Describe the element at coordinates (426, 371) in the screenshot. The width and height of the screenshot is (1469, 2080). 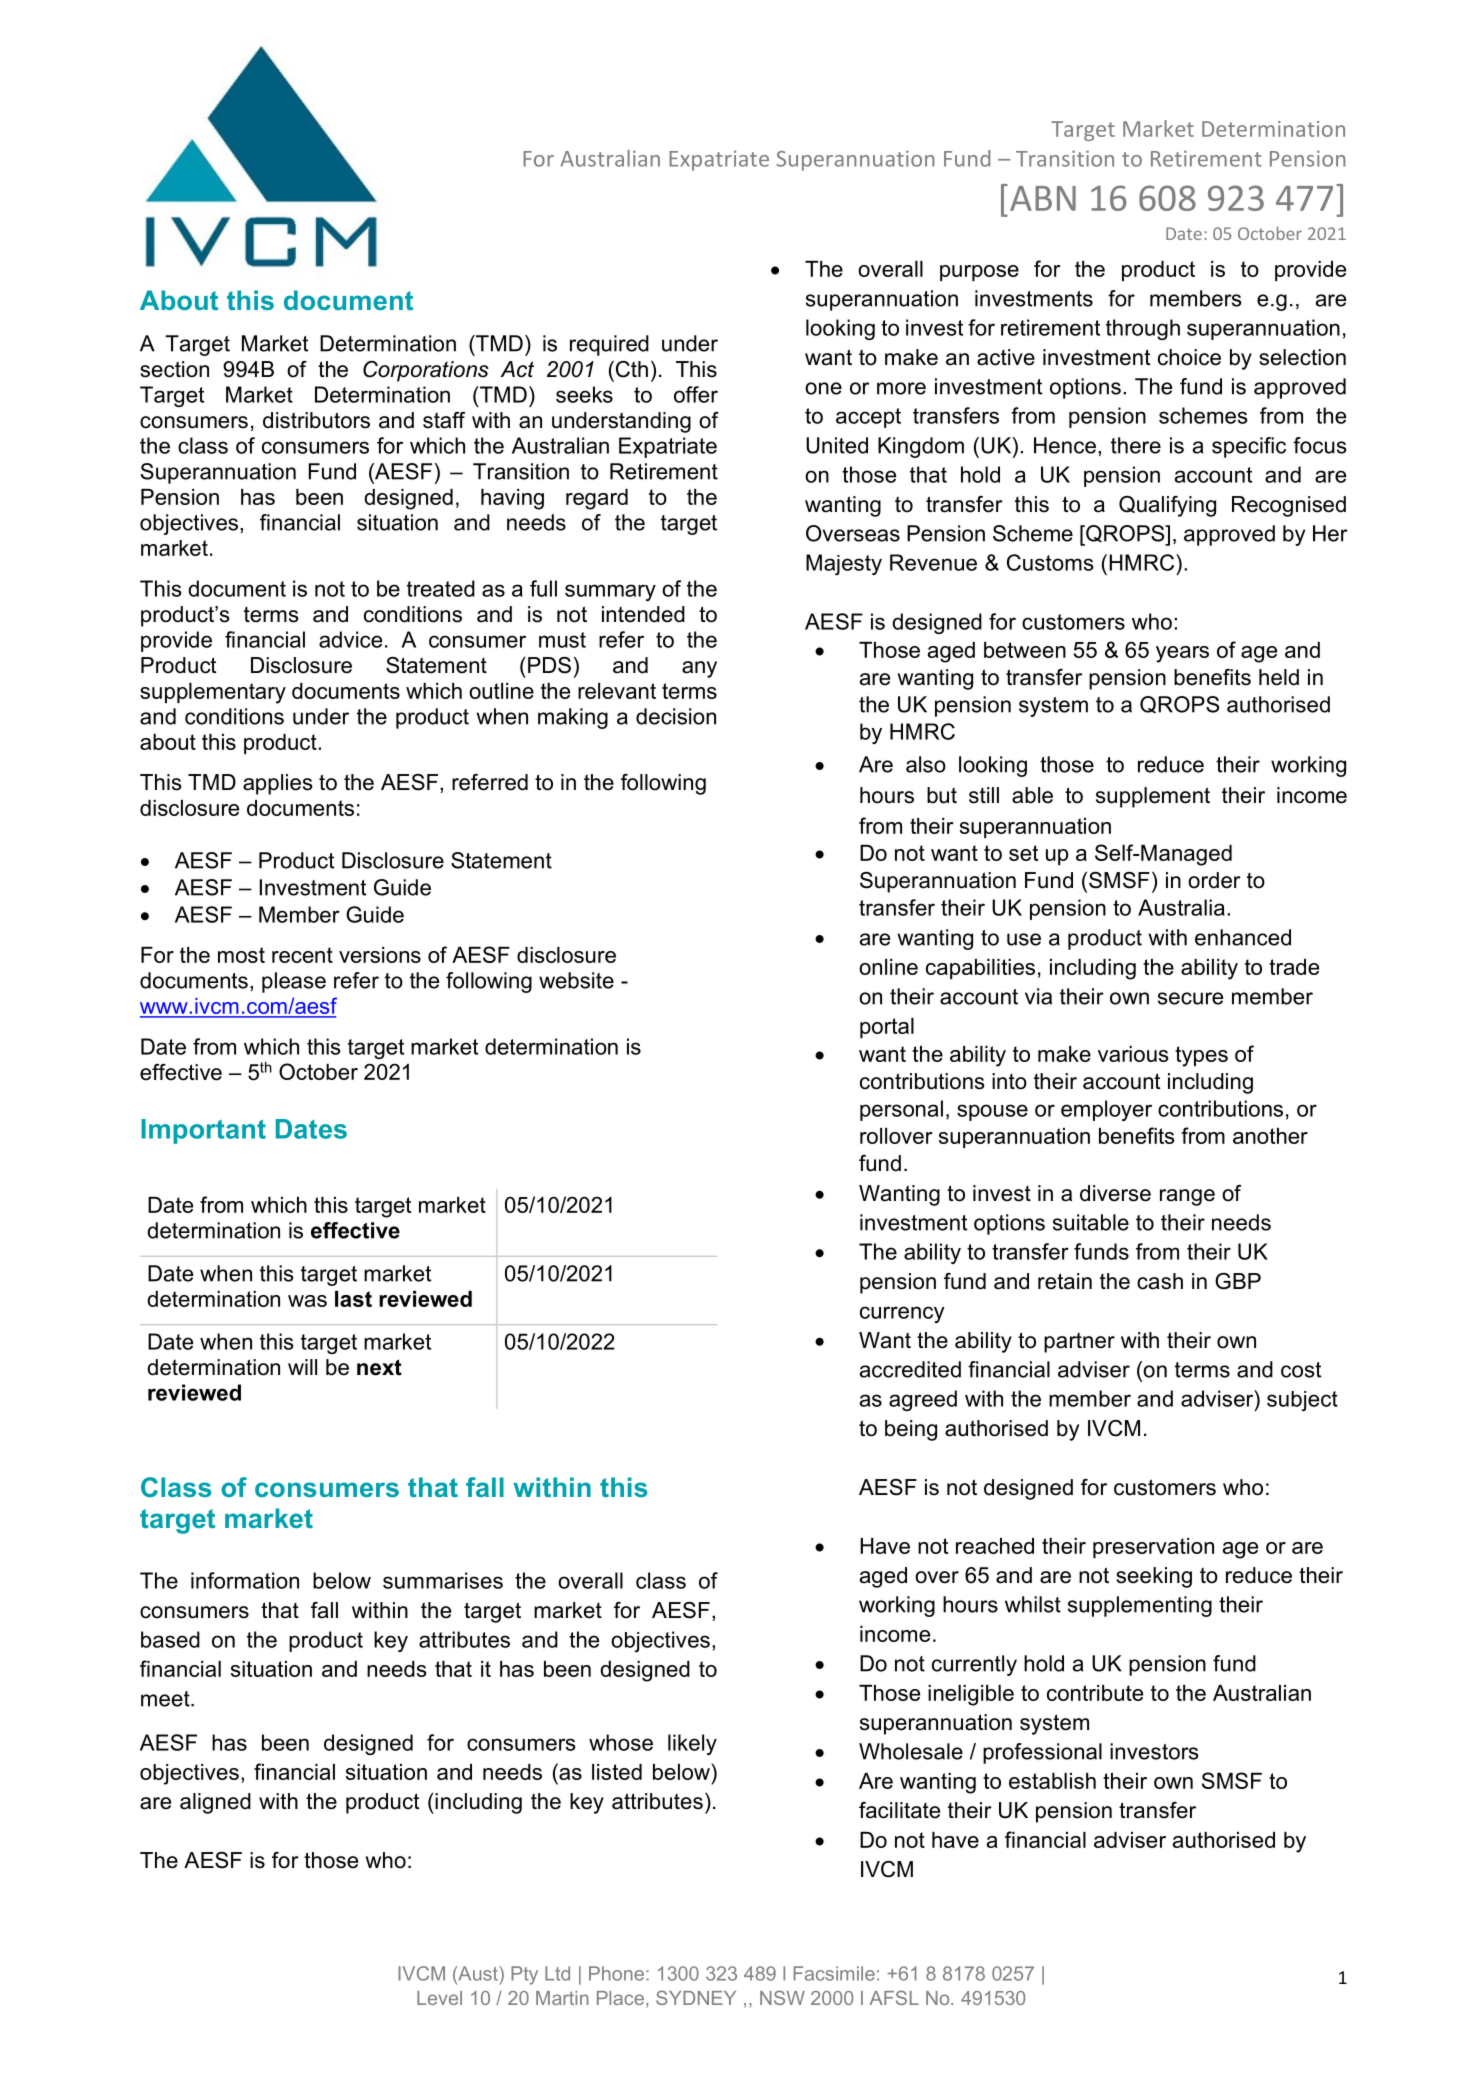
I see `Corporations` at that location.
